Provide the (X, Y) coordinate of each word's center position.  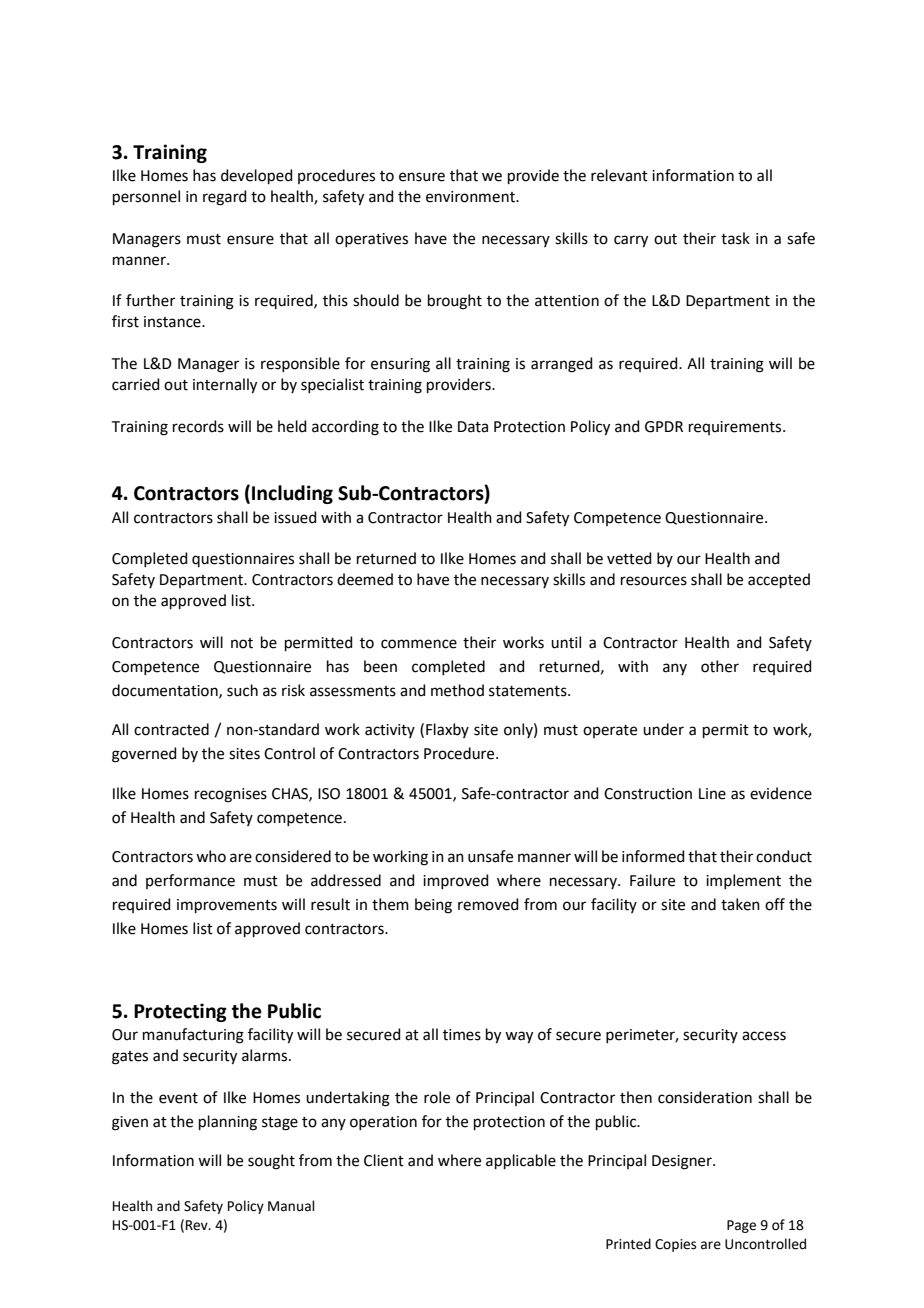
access (764, 1036)
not (242, 643)
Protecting (180, 1012)
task (735, 238)
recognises (231, 795)
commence (419, 644)
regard (225, 198)
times (462, 1035)
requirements (736, 428)
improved (456, 881)
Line (712, 794)
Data (473, 427)
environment (471, 197)
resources (654, 581)
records (198, 426)
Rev (198, 1225)
